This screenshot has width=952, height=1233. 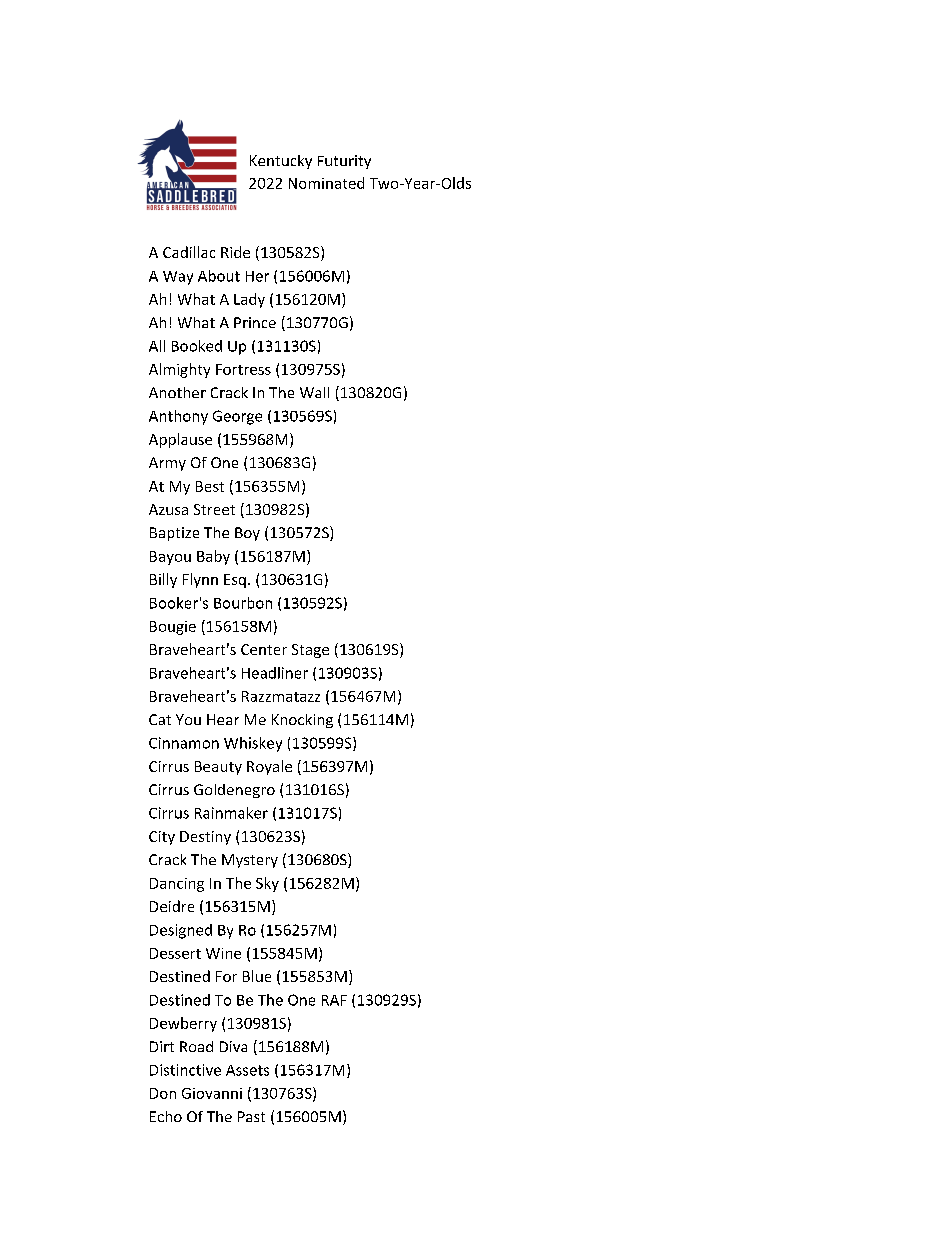 What do you see at coordinates (334, 1000) in the screenshot?
I see `RAF` at bounding box center [334, 1000].
